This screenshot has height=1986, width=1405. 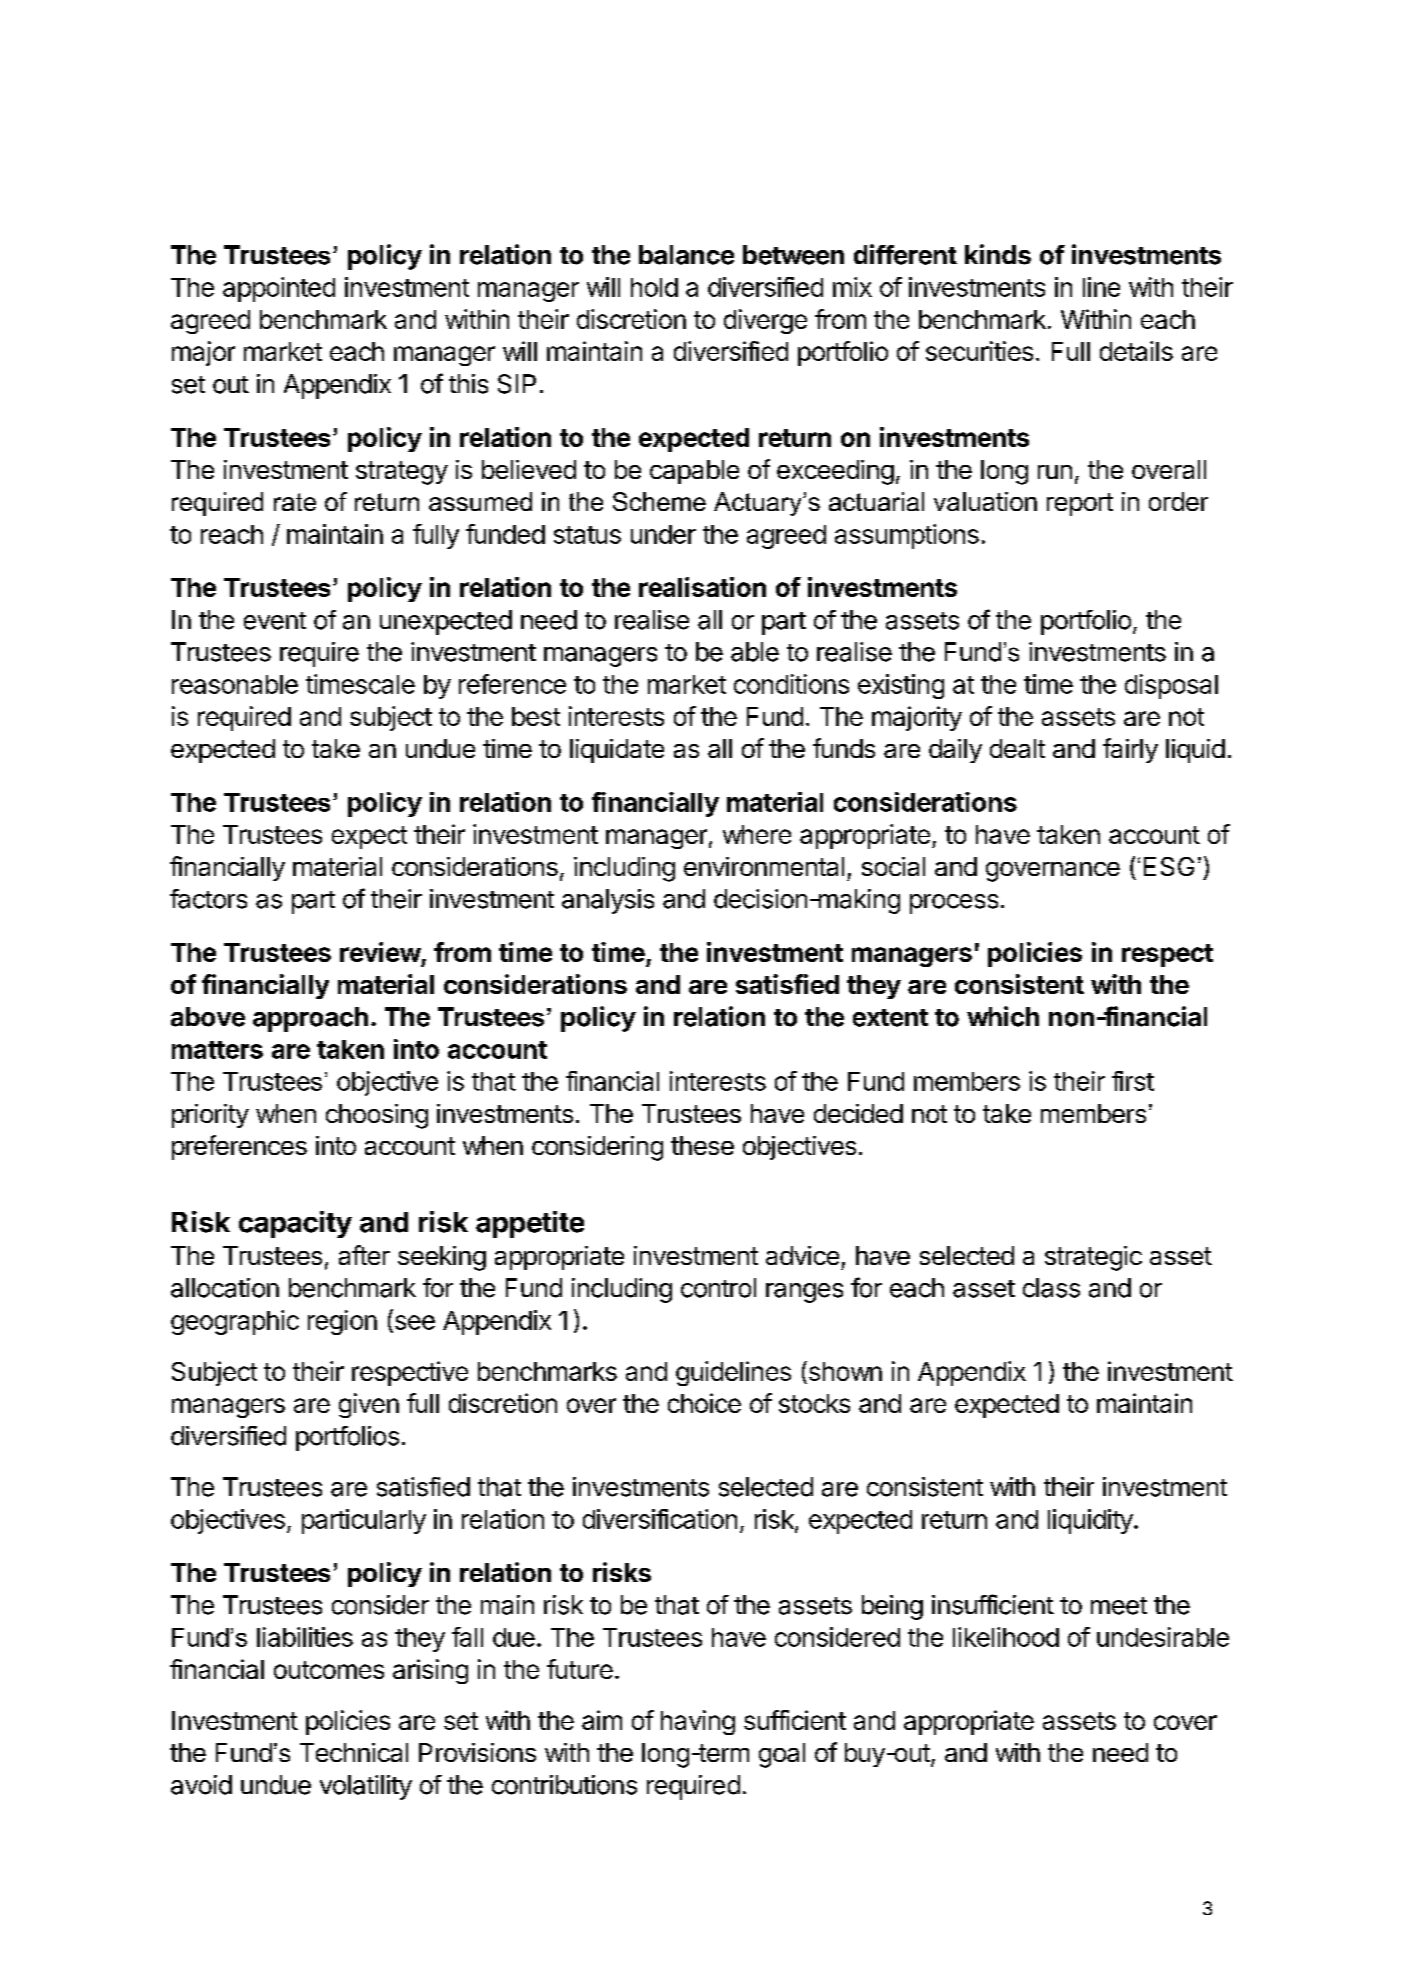 What do you see at coordinates (704, 1403) in the screenshot?
I see `choice` at bounding box center [704, 1403].
